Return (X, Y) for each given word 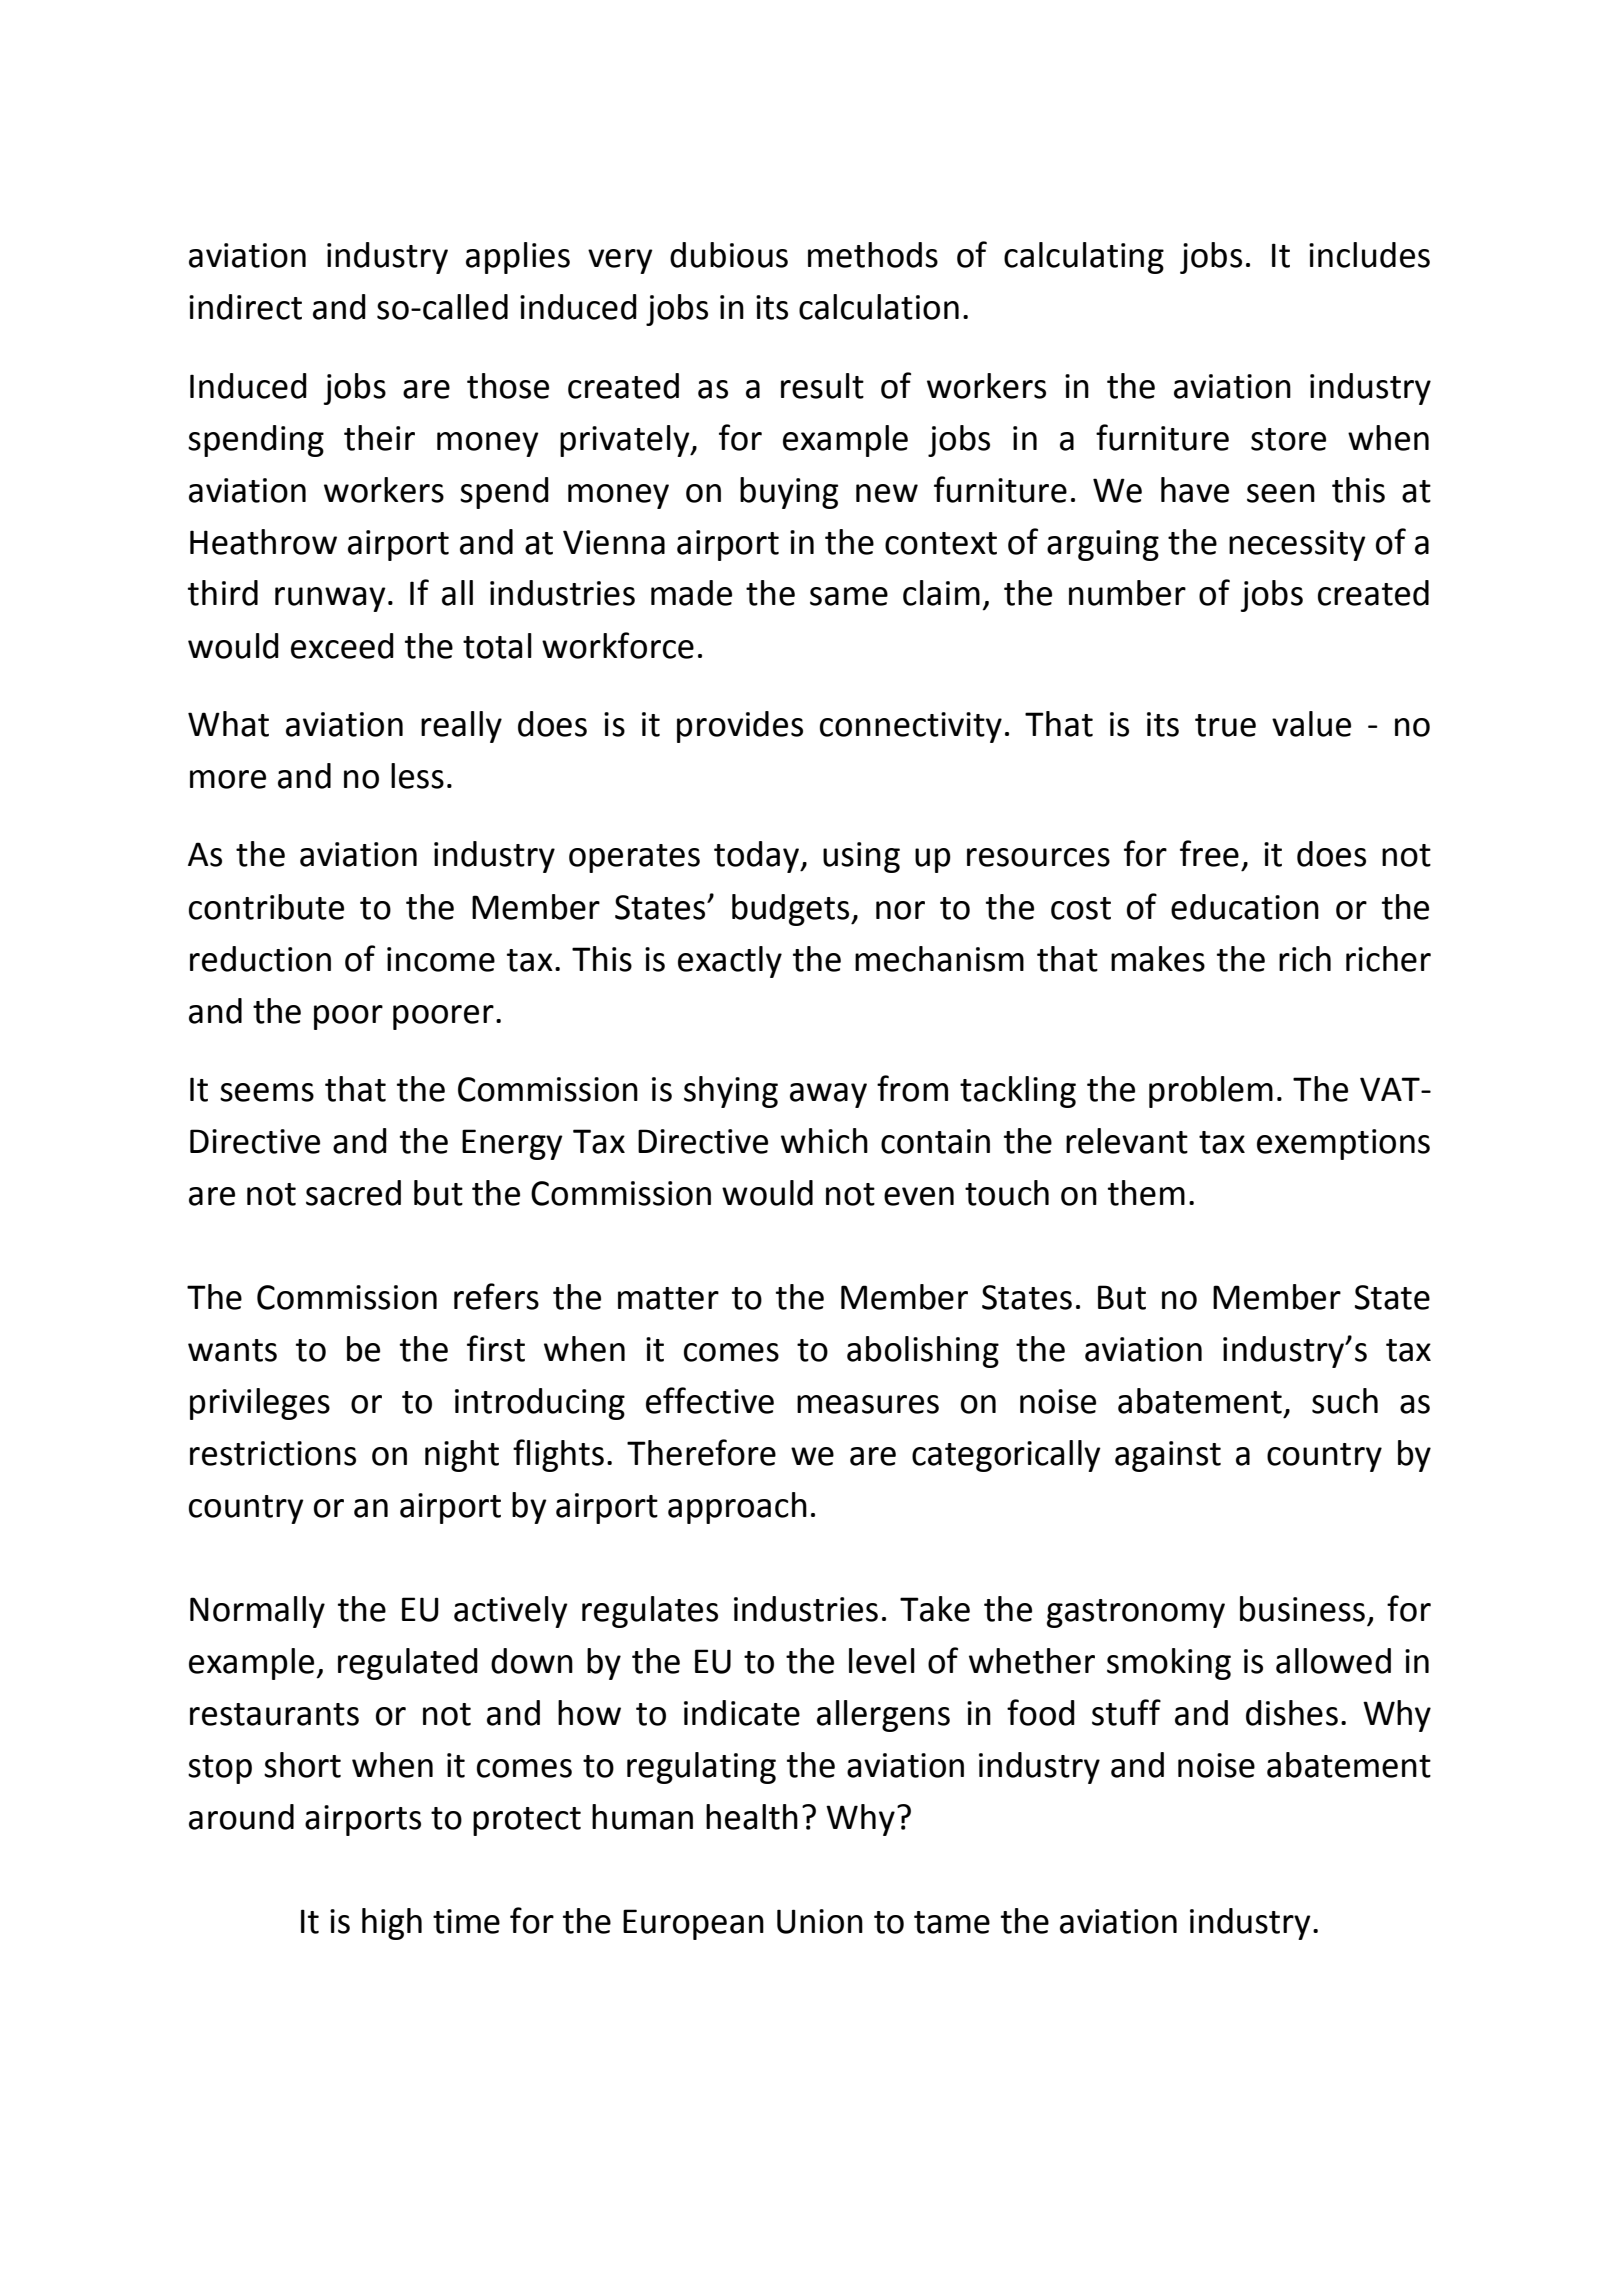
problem (1211, 1092)
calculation (879, 307)
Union (820, 1921)
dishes (1292, 1713)
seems (267, 1092)
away (828, 1095)
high (392, 1924)
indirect (245, 307)
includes (1369, 255)
